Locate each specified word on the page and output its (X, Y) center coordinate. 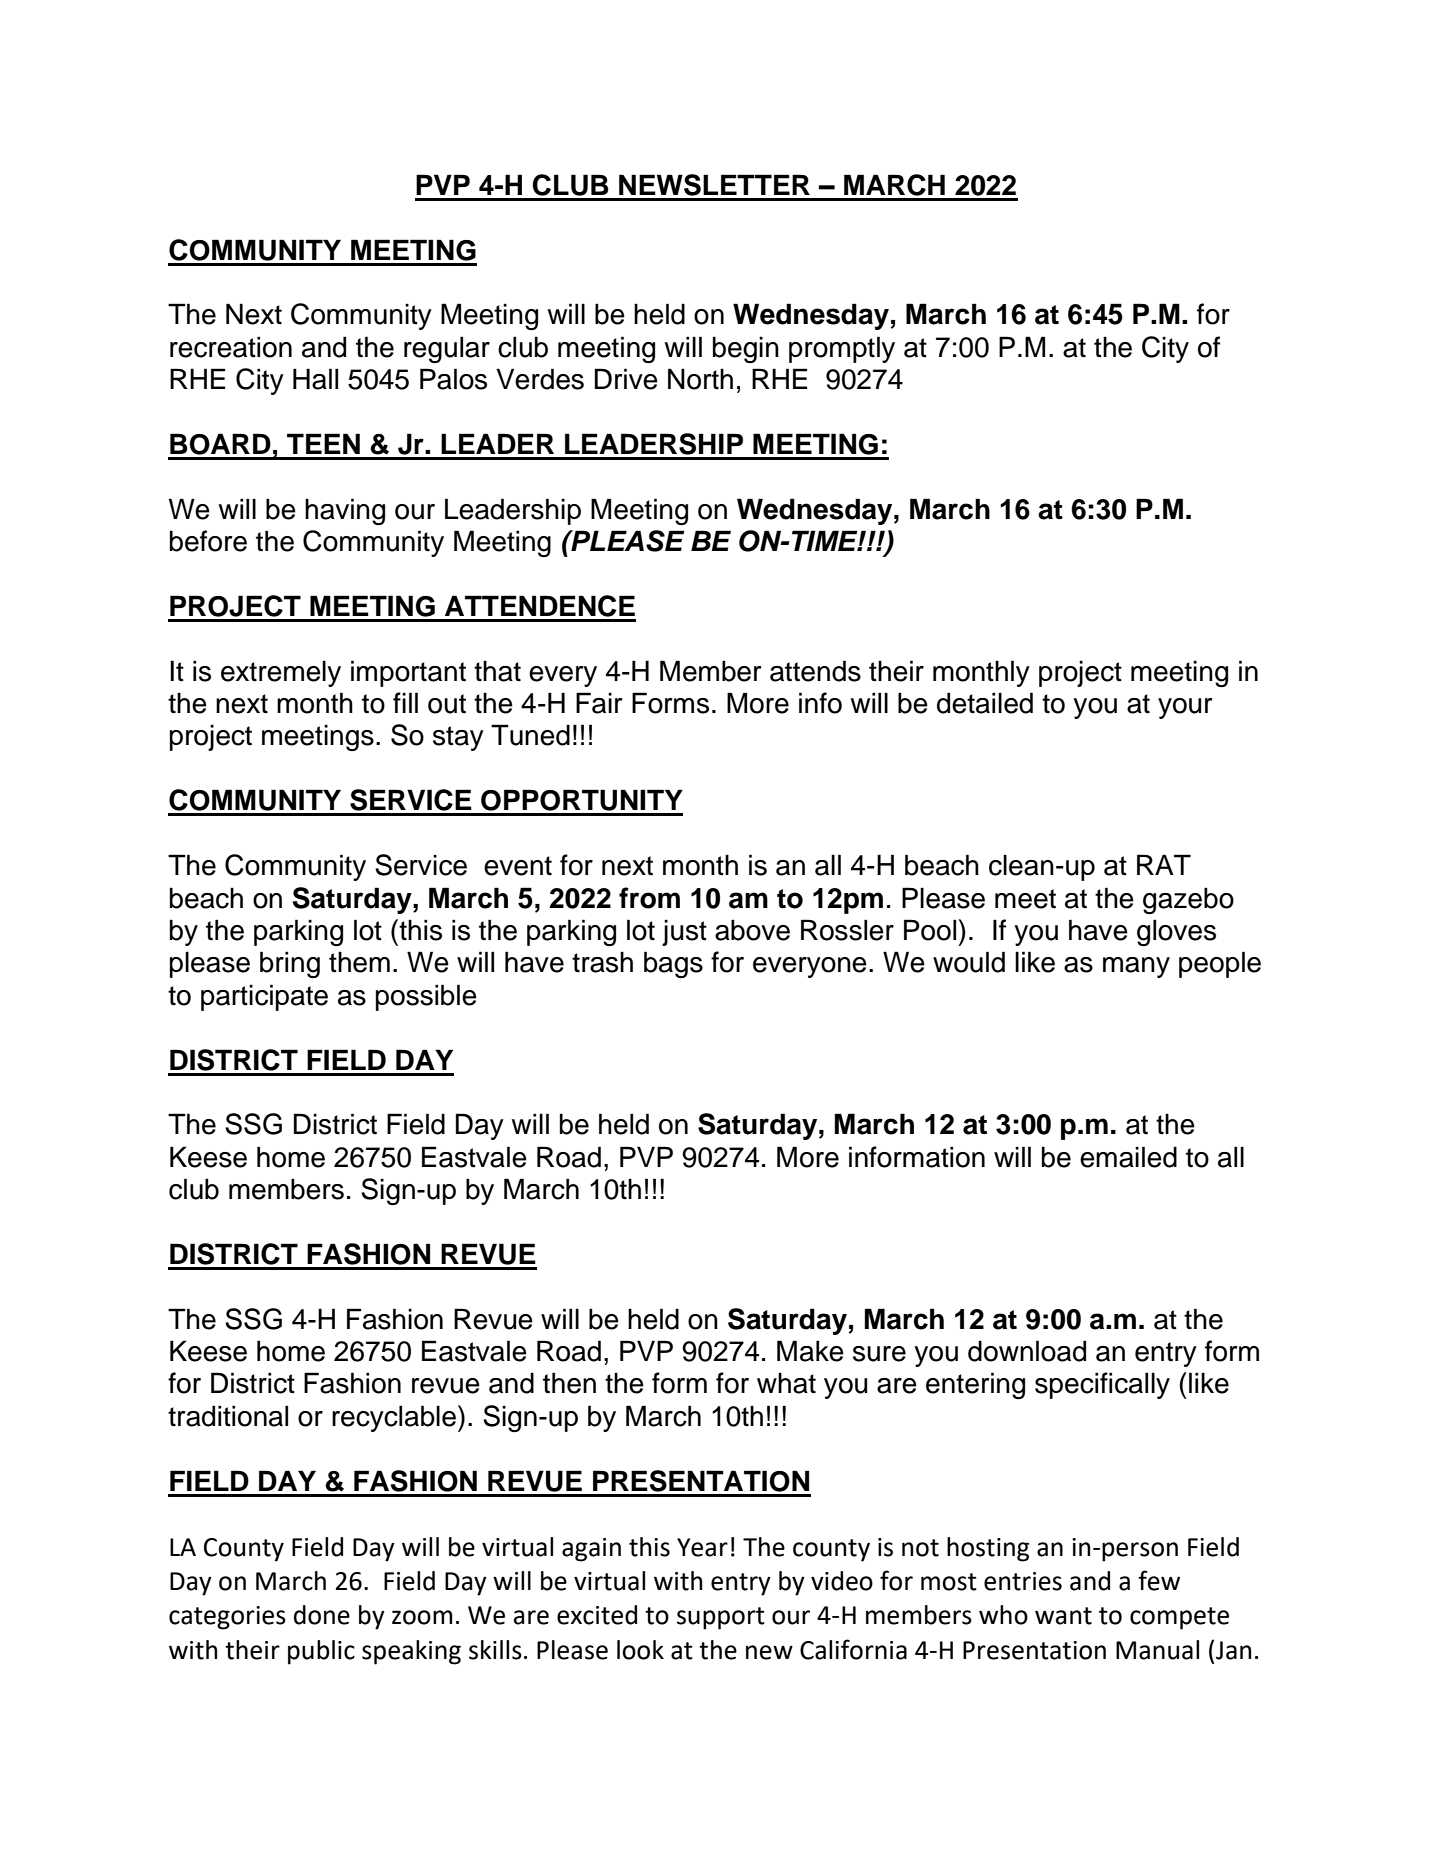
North (700, 379)
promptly (842, 349)
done (322, 1615)
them (359, 962)
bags (673, 964)
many (1136, 967)
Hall (315, 379)
